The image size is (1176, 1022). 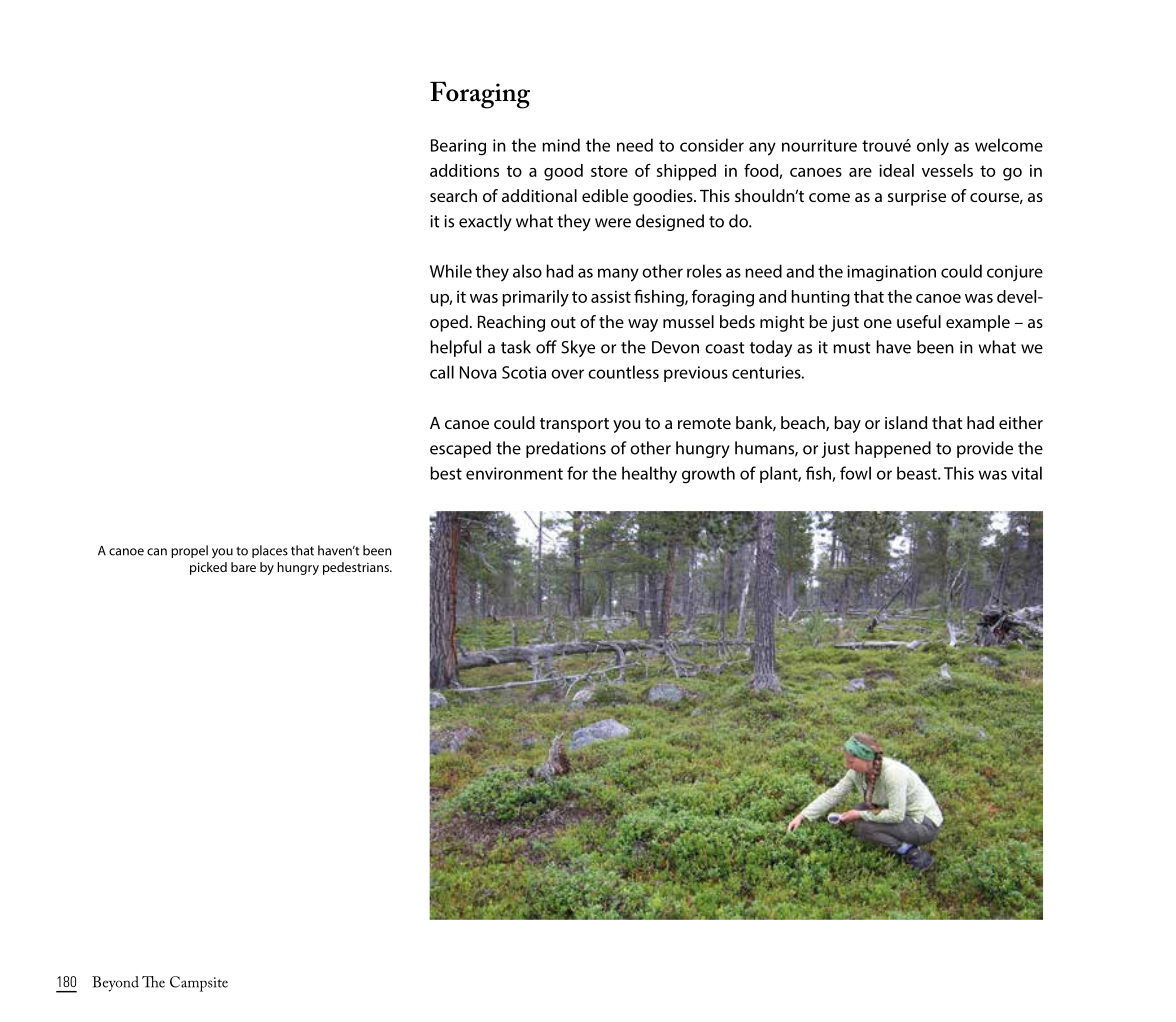 What do you see at coordinates (896, 170) in the image?
I see `ideal` at bounding box center [896, 170].
